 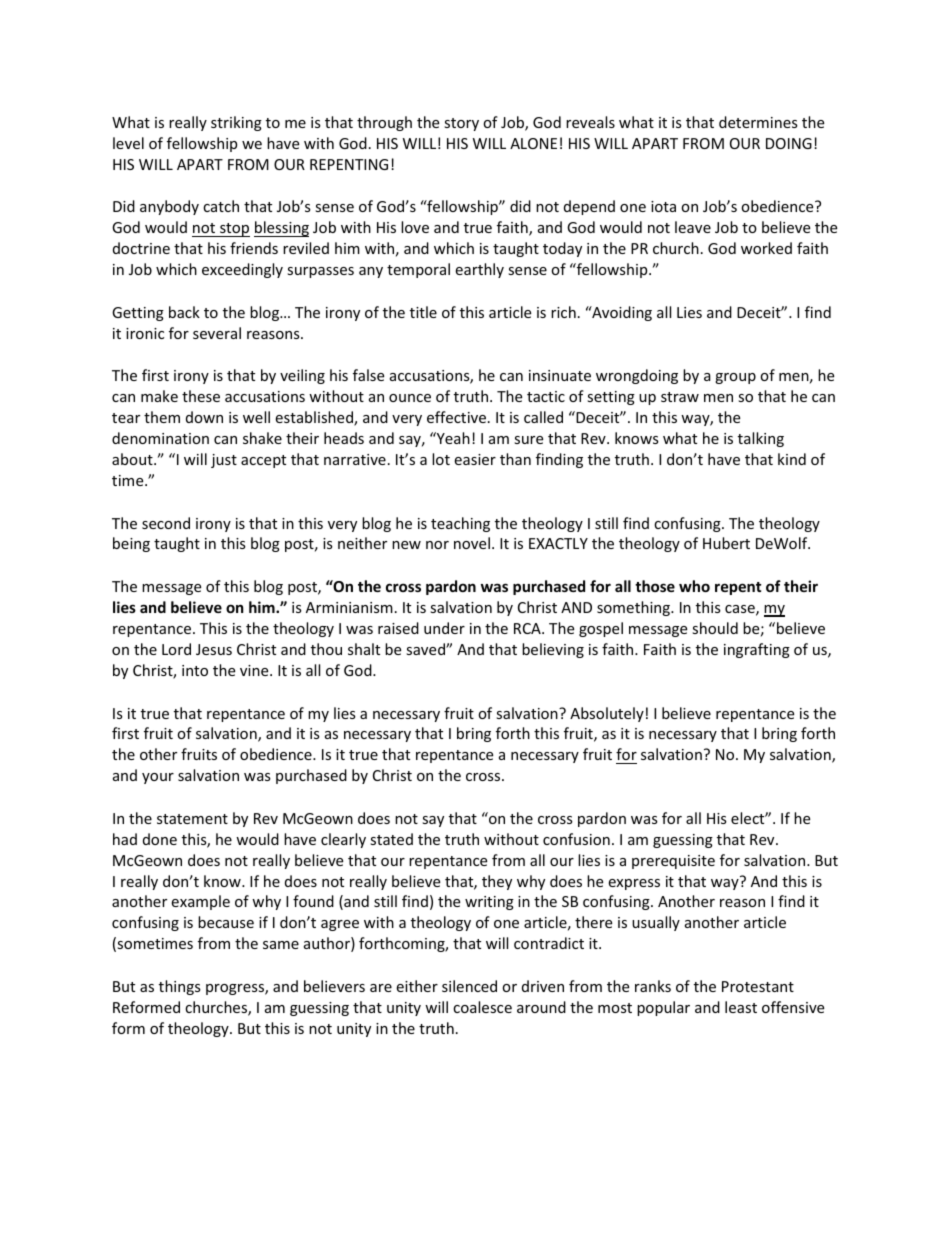 What do you see at coordinates (472, 543) in the page?
I see `novel` at bounding box center [472, 543].
